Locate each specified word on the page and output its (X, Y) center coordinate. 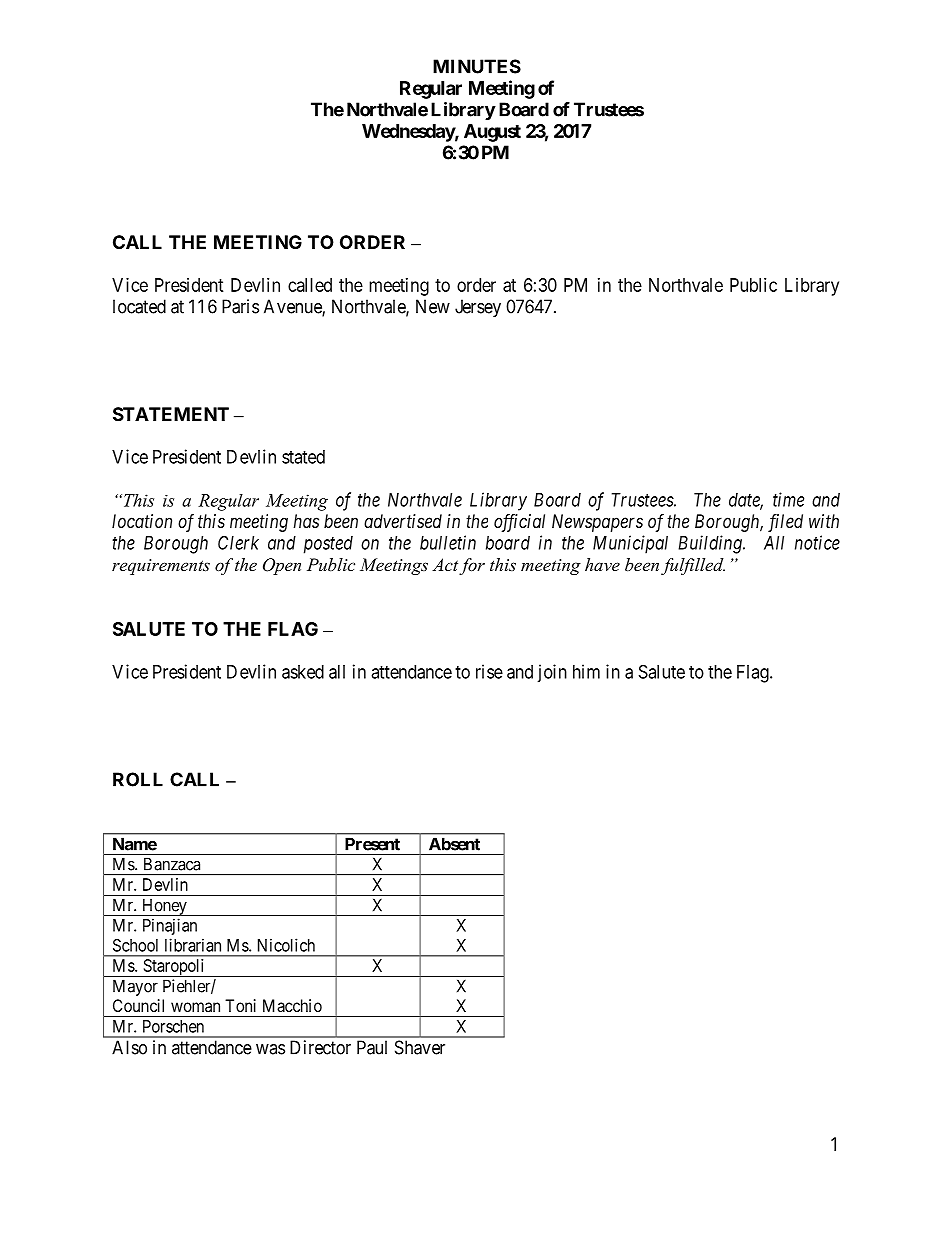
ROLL (138, 779)
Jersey (478, 308)
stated (303, 457)
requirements (161, 567)
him (586, 671)
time (788, 499)
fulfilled (693, 566)
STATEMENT (171, 414)
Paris (240, 306)
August (492, 133)
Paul (372, 1047)
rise (489, 671)
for (472, 566)
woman (195, 1007)
